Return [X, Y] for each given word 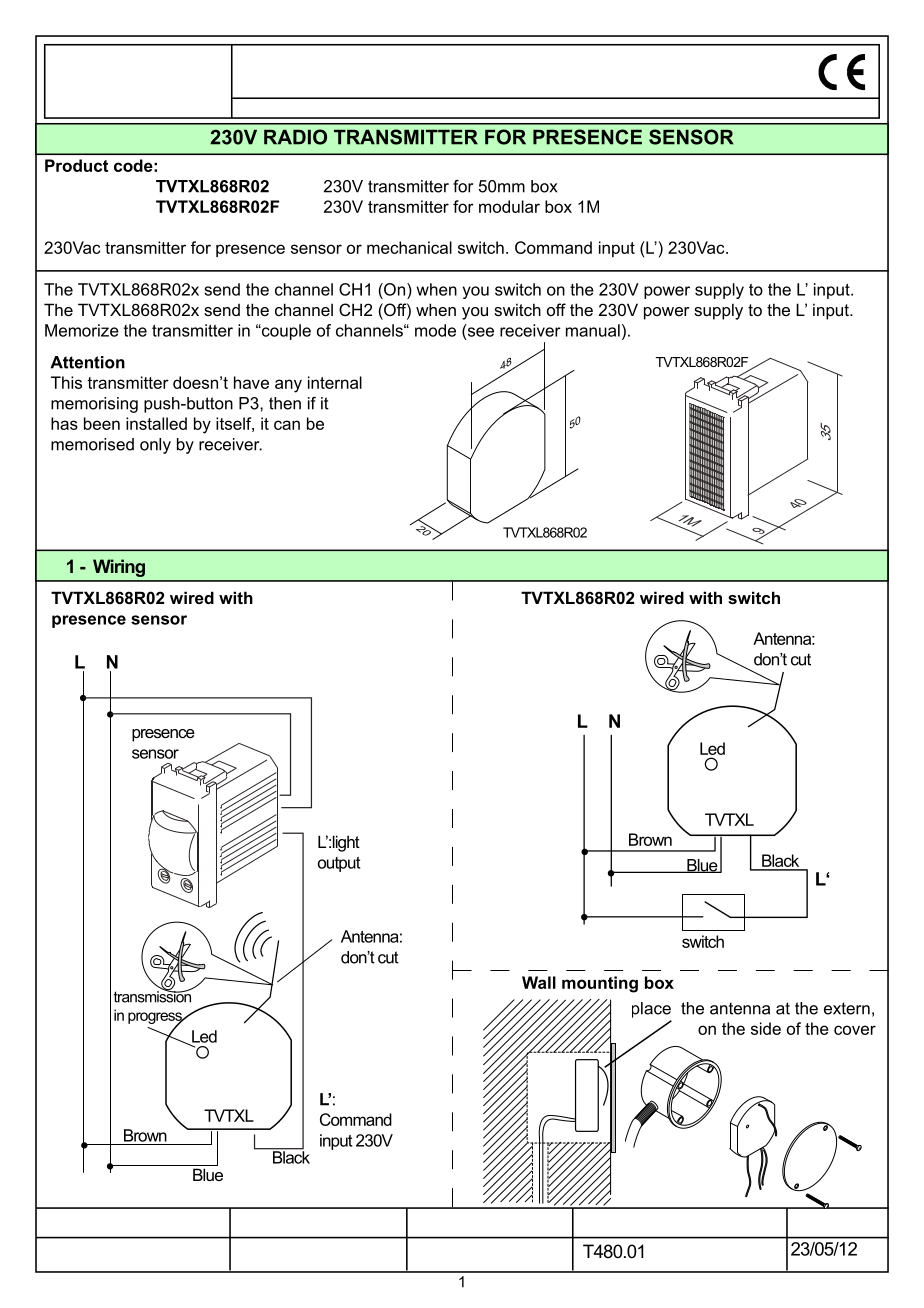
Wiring [119, 568]
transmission [154, 995]
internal [335, 382]
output [339, 864]
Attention [87, 362]
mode [435, 330]
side [766, 1028]
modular [509, 206]
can [287, 425]
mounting [600, 984]
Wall [539, 982]
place [651, 1010]
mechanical [409, 247]
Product [76, 165]
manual [593, 330]
